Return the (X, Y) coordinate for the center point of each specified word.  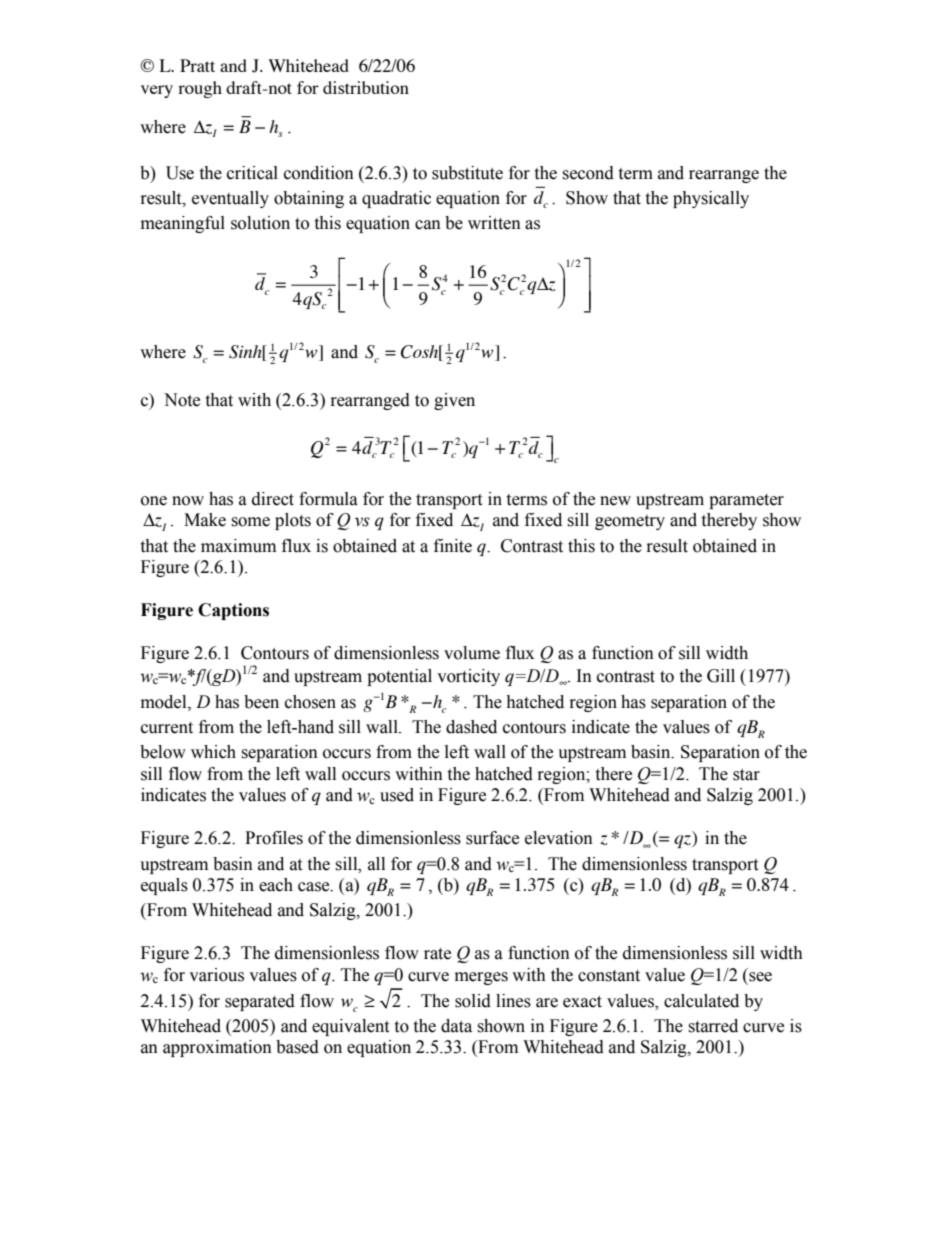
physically (711, 199)
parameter (746, 501)
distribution (366, 87)
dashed (471, 727)
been (261, 702)
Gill (721, 676)
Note (182, 400)
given (454, 401)
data (456, 1026)
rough (200, 89)
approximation (217, 1048)
